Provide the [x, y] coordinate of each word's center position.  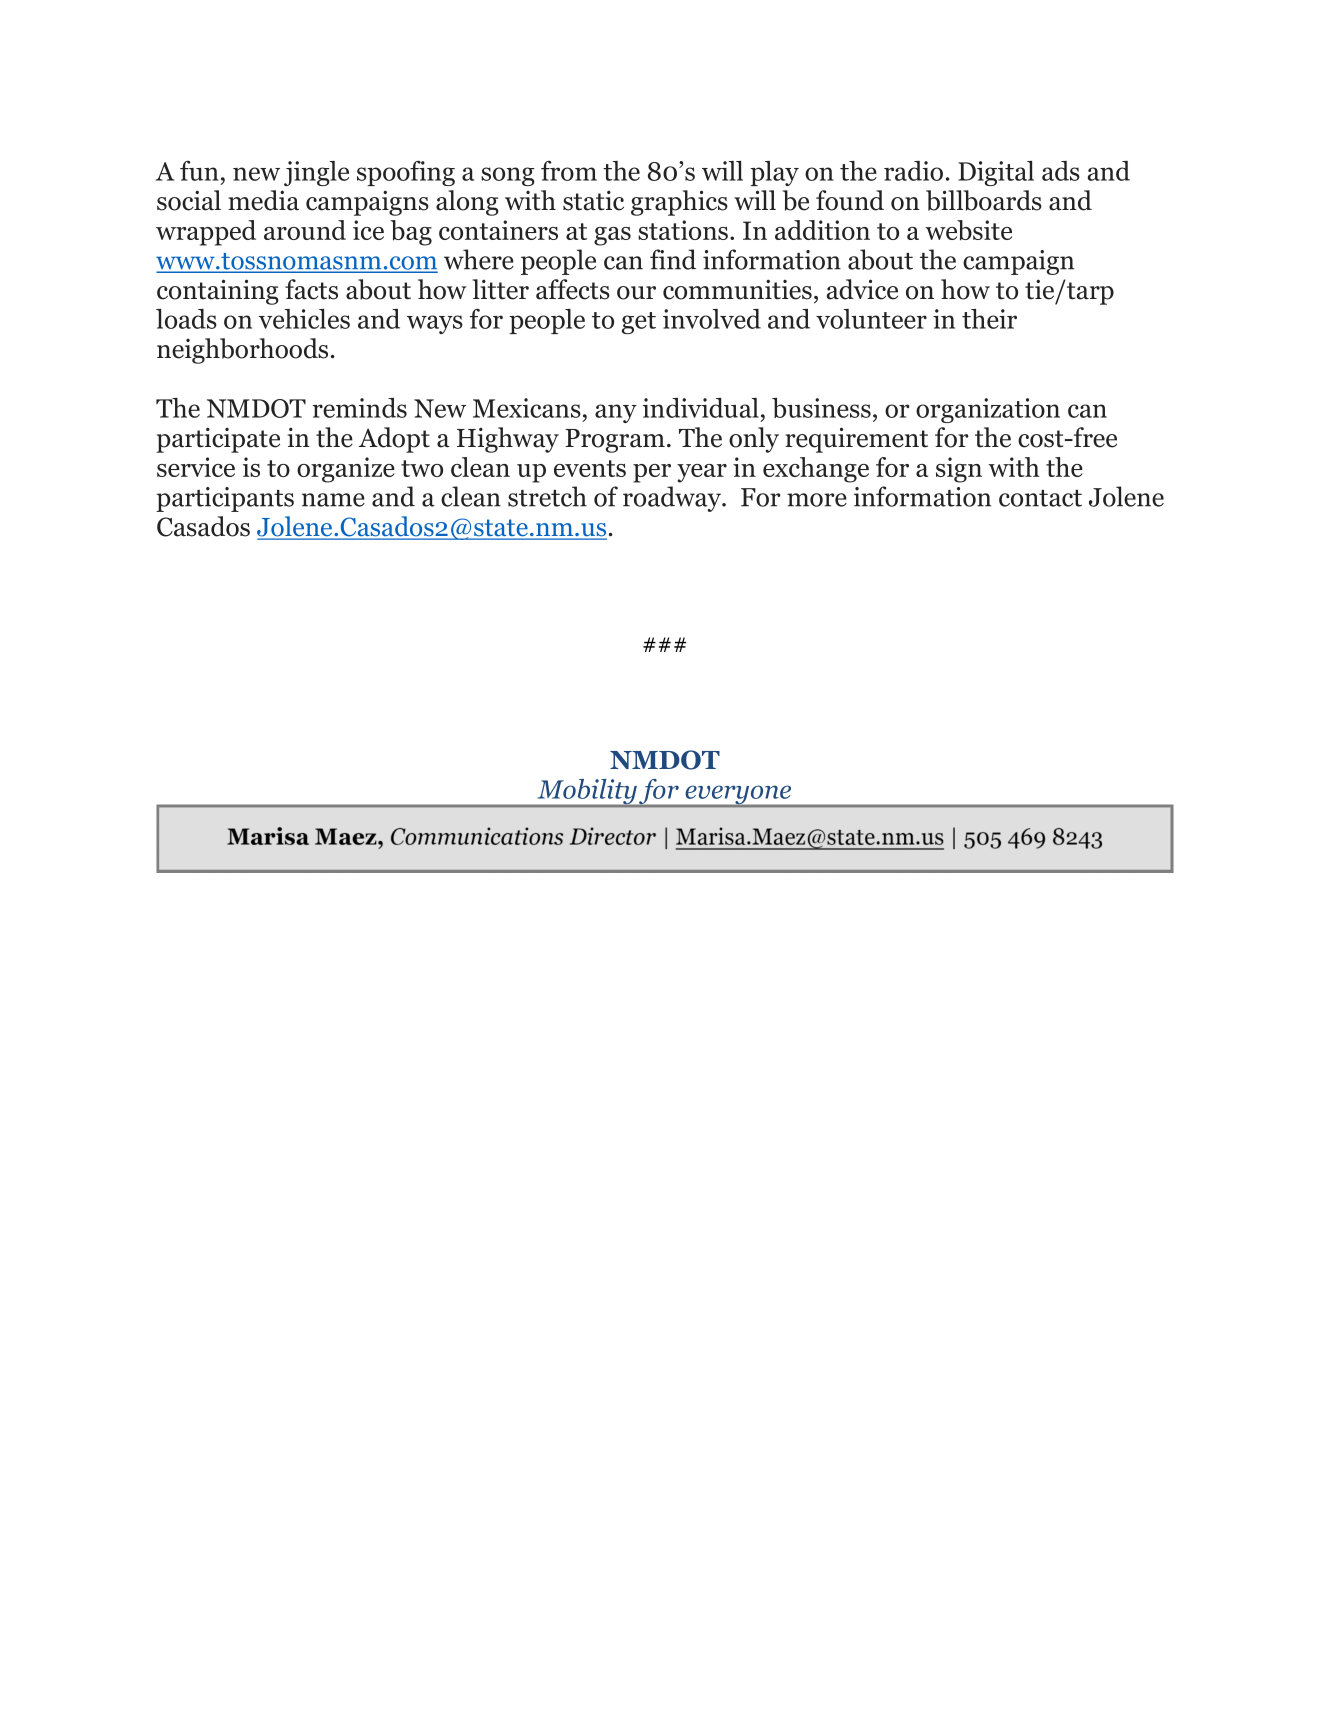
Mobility [587, 793]
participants [225, 499]
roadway [673, 499]
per [652, 473]
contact [1040, 498]
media [263, 200]
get [639, 323]
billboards [984, 200]
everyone [738, 796]
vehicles [304, 319]
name [333, 500]
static [593, 200]
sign [959, 470]
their [989, 319]
